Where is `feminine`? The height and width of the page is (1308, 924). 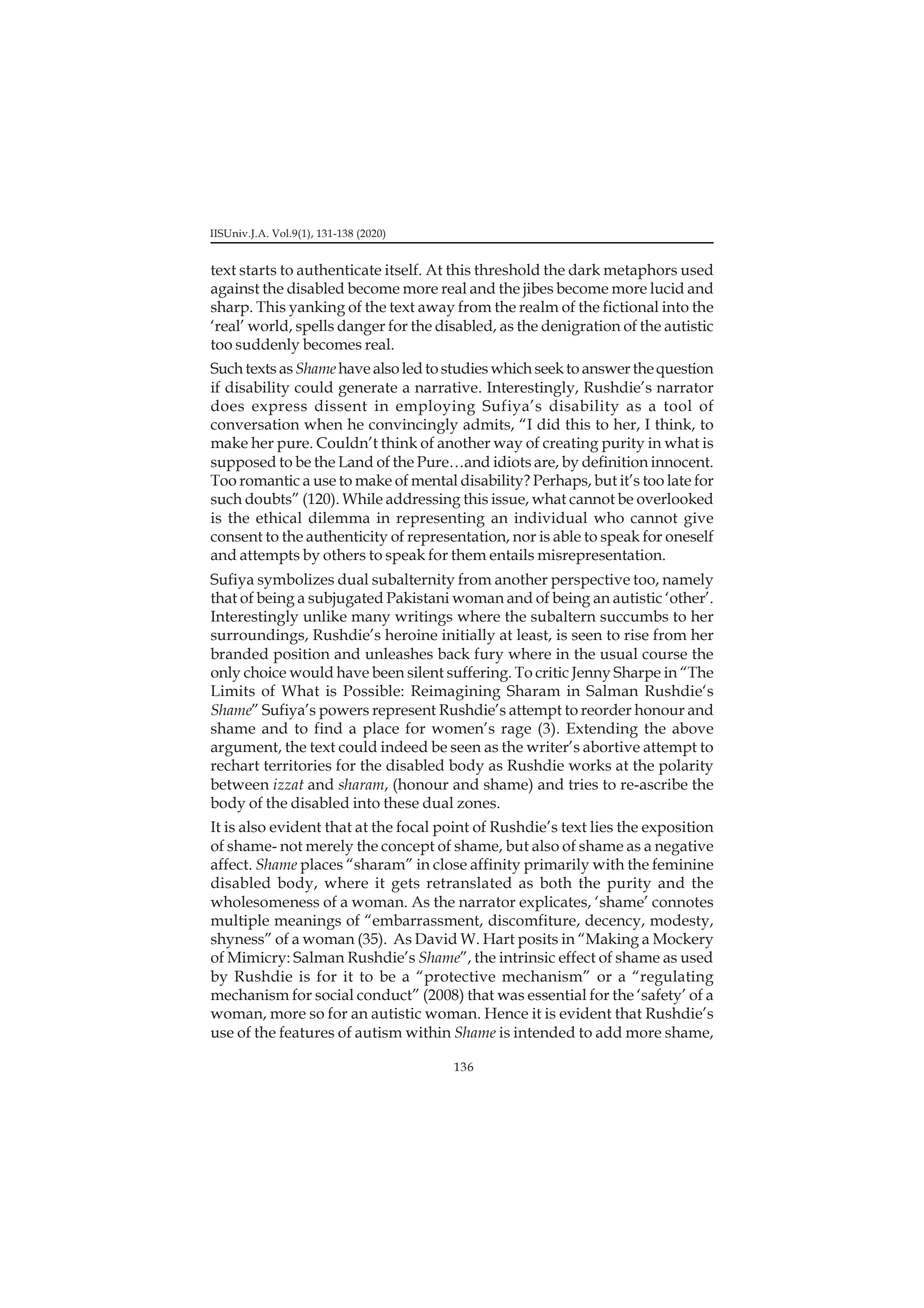 feminine is located at coordinates (682, 864).
